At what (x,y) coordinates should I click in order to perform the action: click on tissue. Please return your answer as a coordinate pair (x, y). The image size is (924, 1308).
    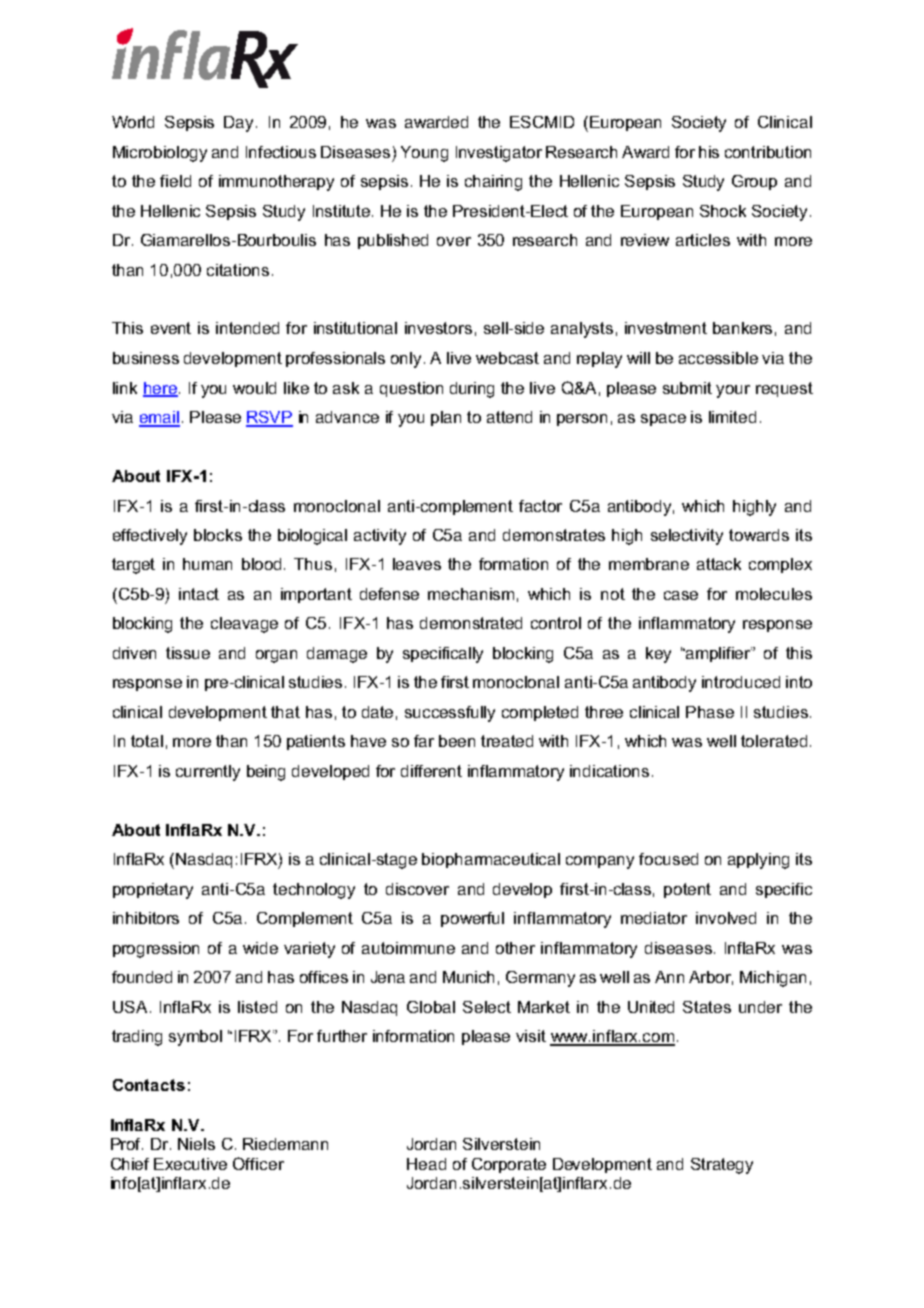
    Looking at the image, I should click on (188, 653).
